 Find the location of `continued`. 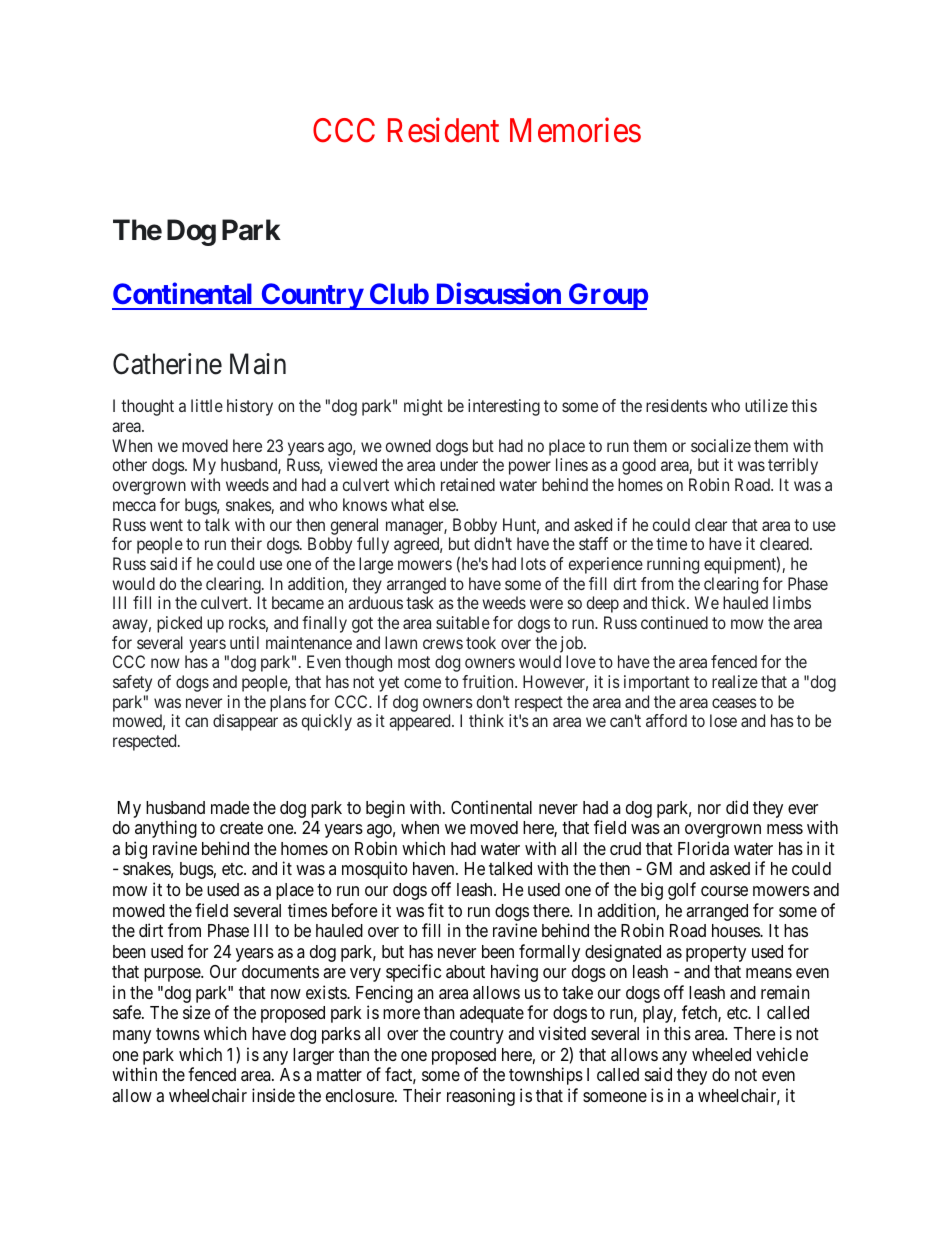

continued is located at coordinates (674, 622).
